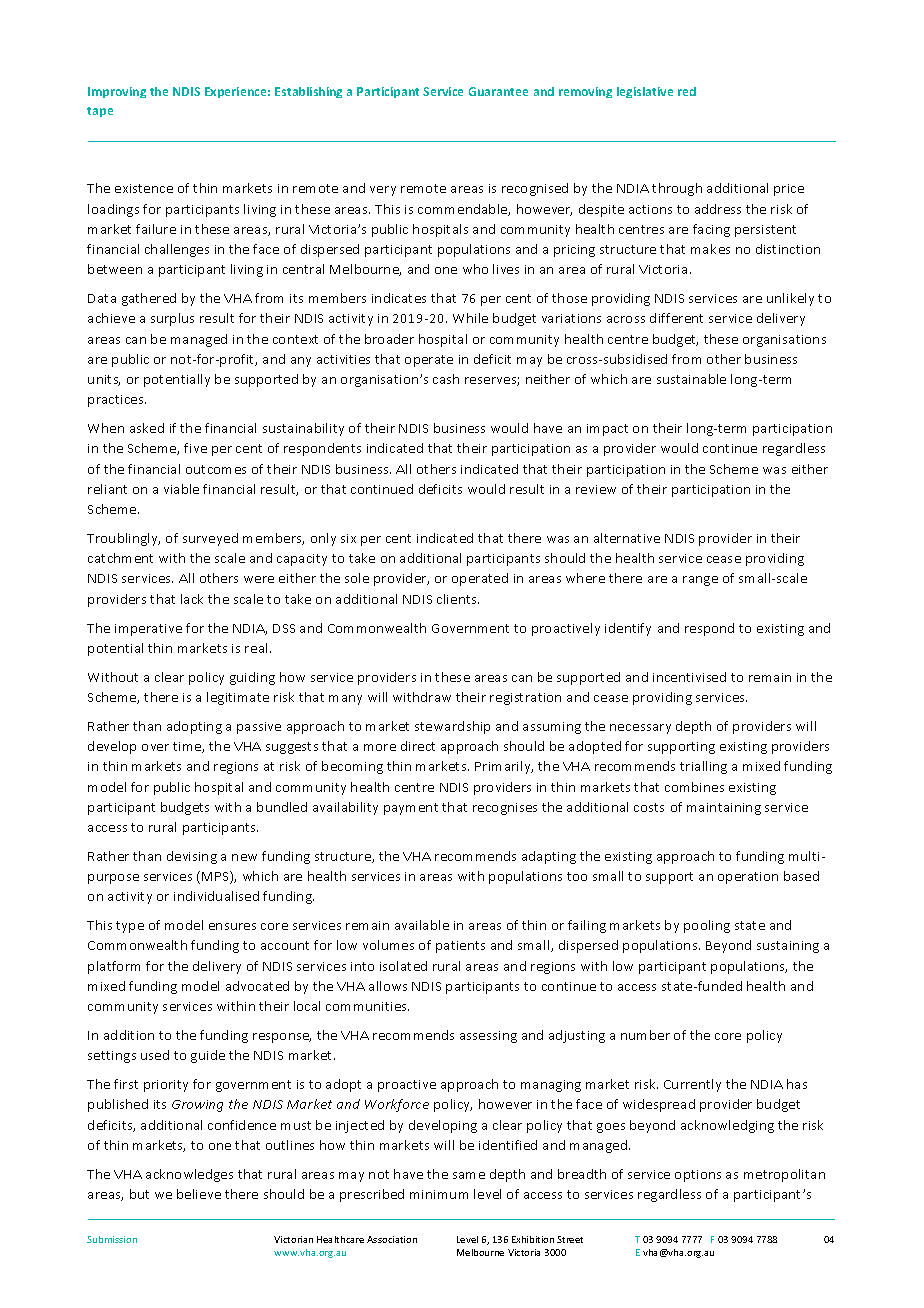 Image resolution: width=924 pixels, height=1308 pixels. Describe the element at coordinates (707, 926) in the screenshot. I see `pooling` at that location.
